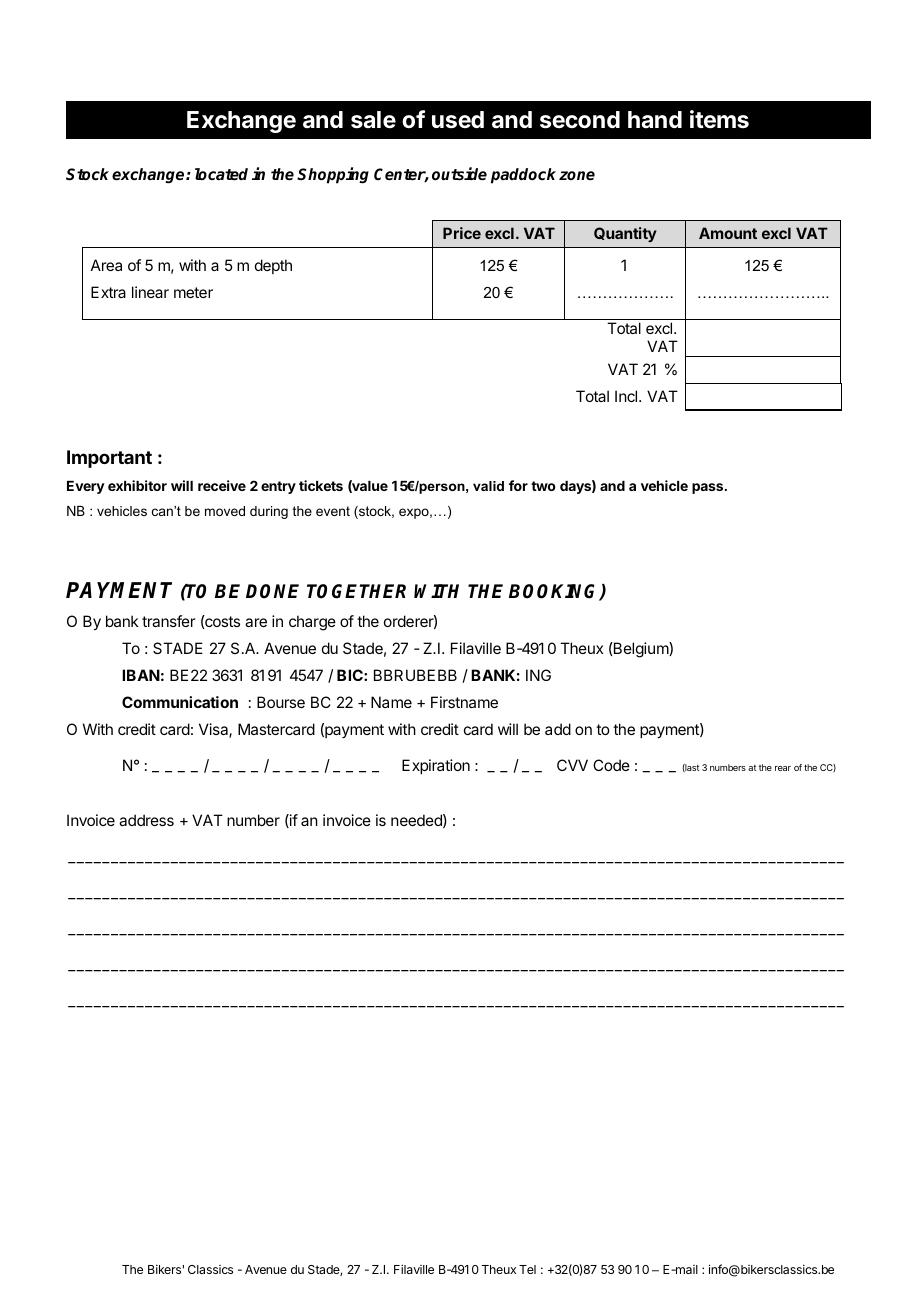 This page has height=1308, width=924. What do you see at coordinates (459, 174) in the page?
I see `outside` at bounding box center [459, 174].
